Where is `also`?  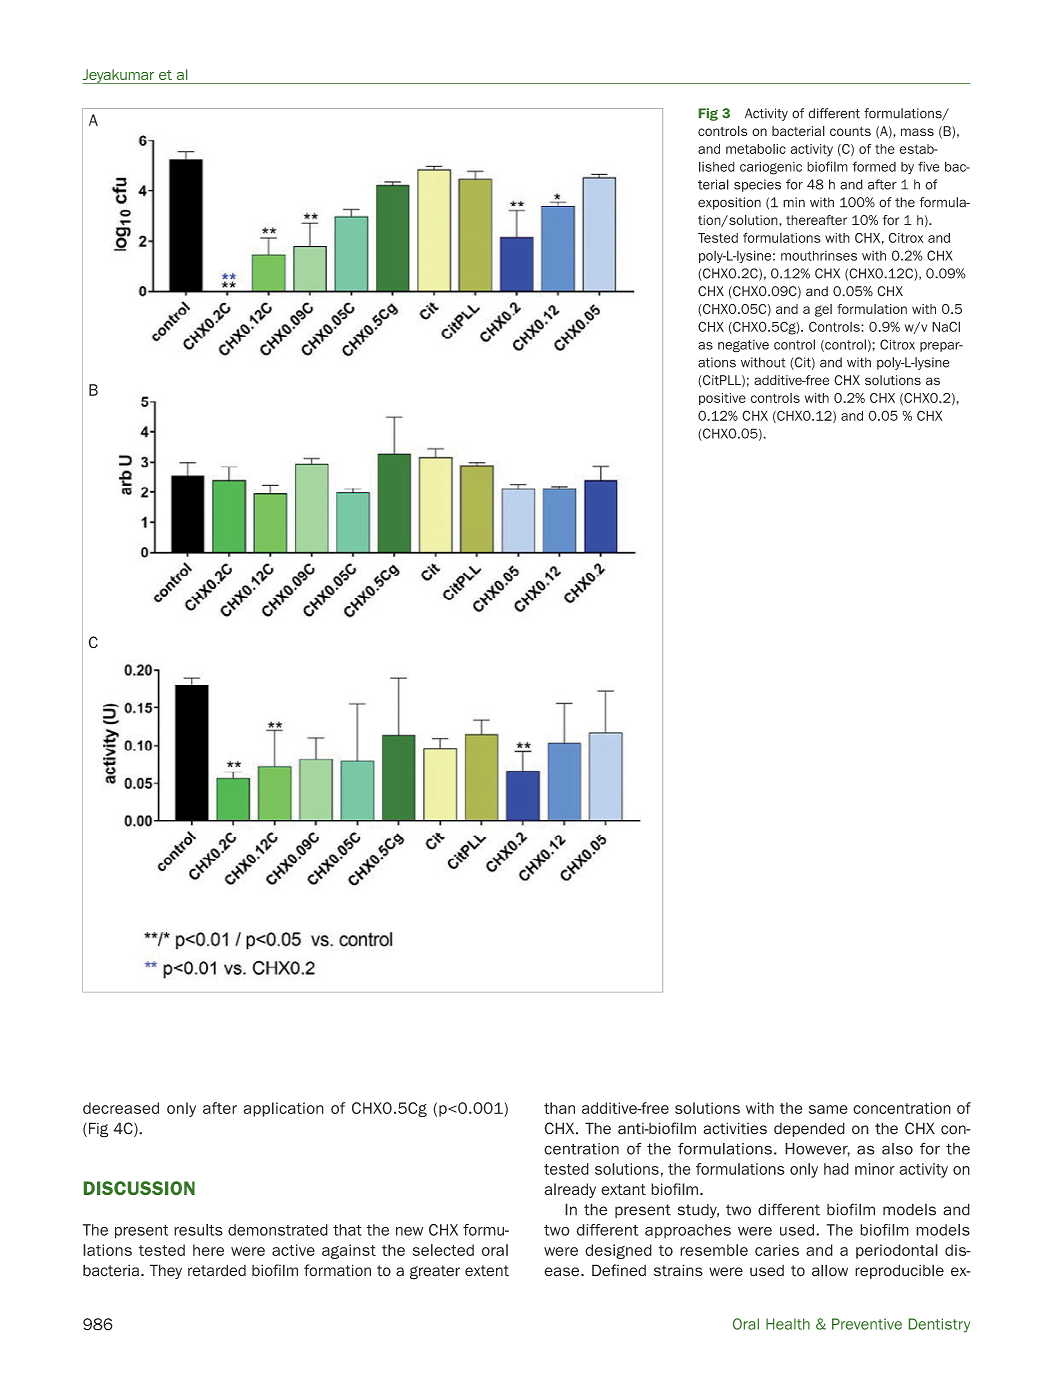
also is located at coordinates (897, 1149).
